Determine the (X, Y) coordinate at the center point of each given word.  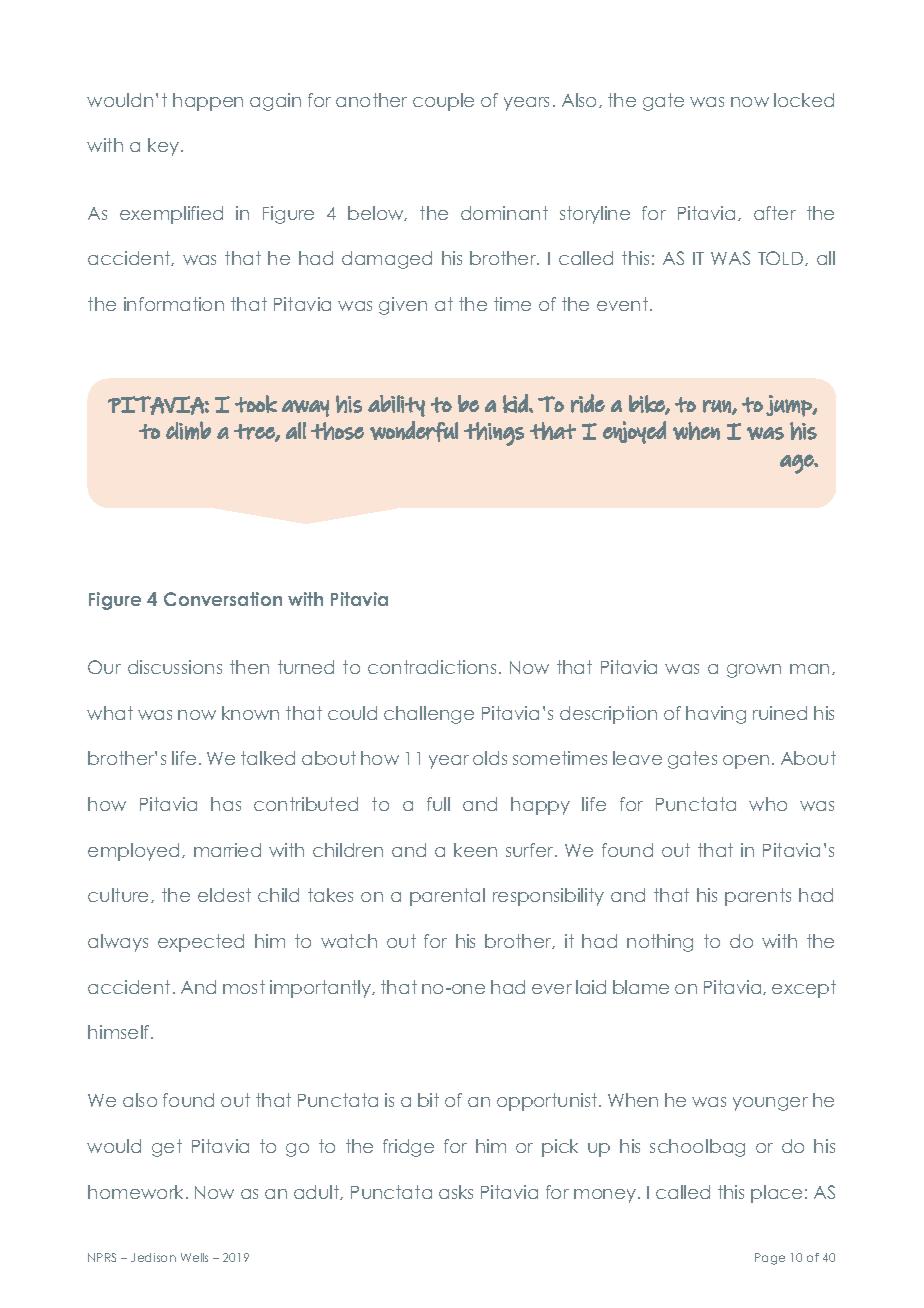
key (165, 147)
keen (475, 850)
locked (804, 100)
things (494, 434)
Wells (194, 1257)
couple (443, 102)
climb (188, 430)
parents (758, 897)
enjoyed (634, 432)
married (227, 850)
